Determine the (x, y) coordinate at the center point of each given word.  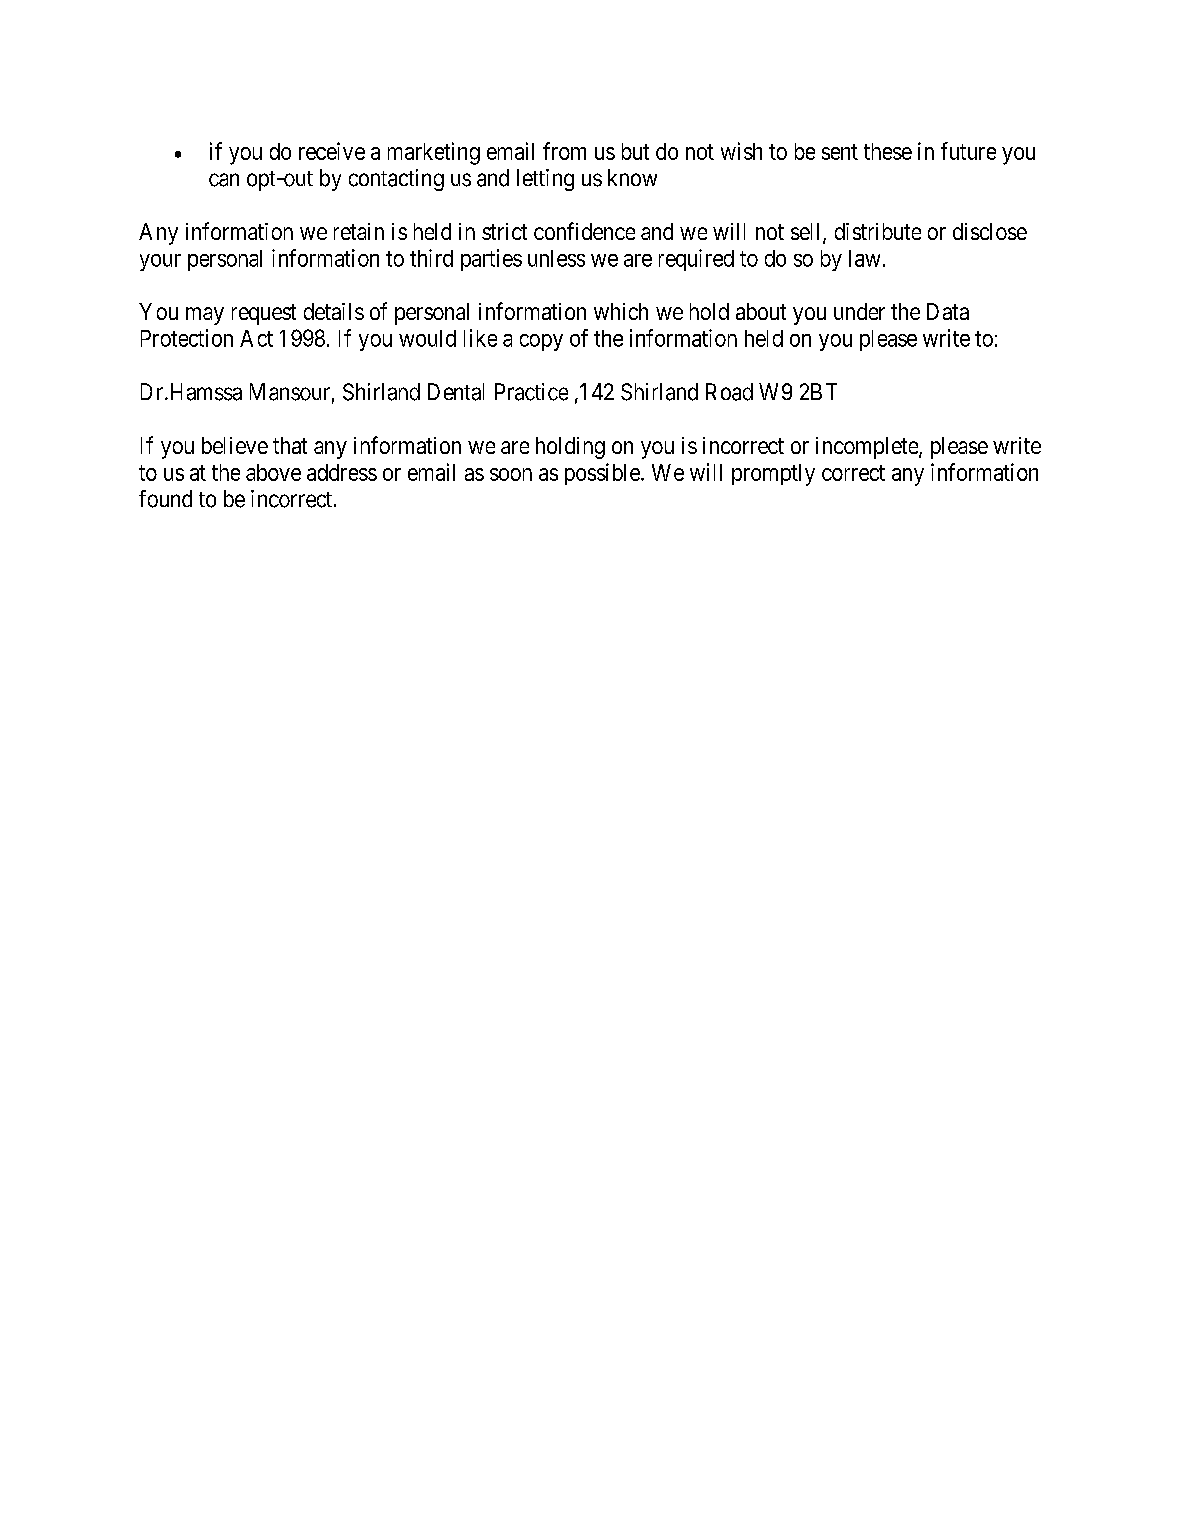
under (859, 311)
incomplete (868, 448)
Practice (531, 392)
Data (948, 311)
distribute (878, 231)
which (621, 311)
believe (235, 445)
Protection (187, 338)
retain (359, 231)
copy (541, 342)
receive (332, 151)
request (264, 314)
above (273, 472)
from (564, 151)
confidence (584, 231)
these (888, 151)
